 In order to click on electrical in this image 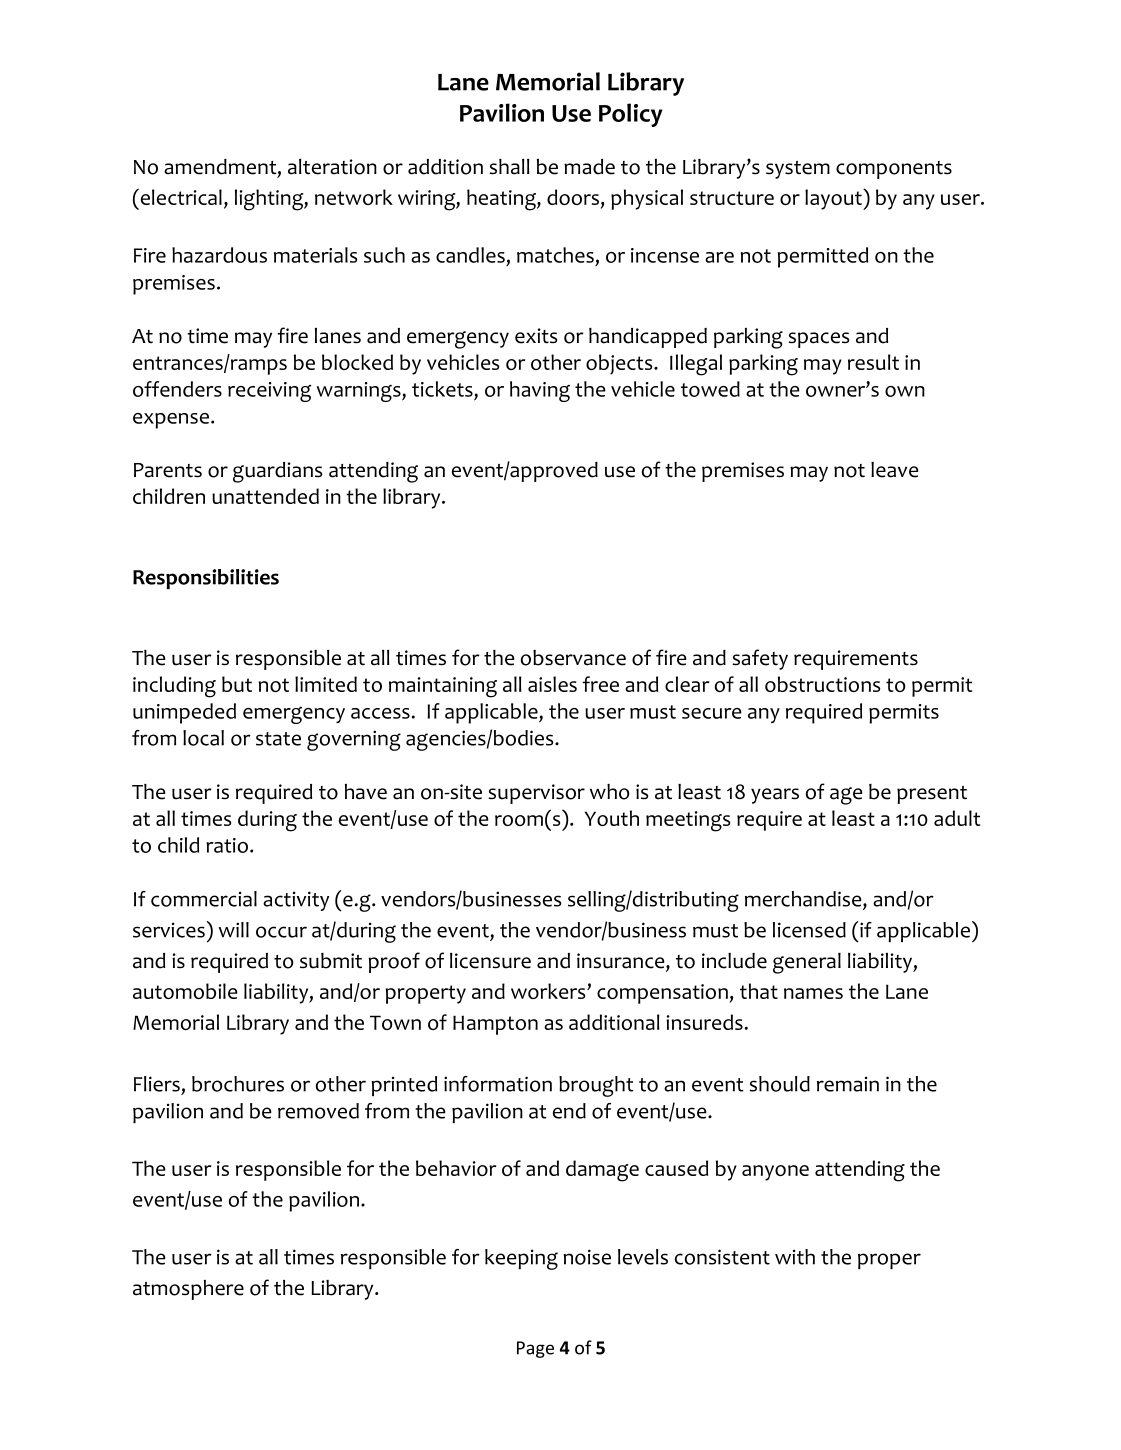, I will do `click(180, 196)`.
